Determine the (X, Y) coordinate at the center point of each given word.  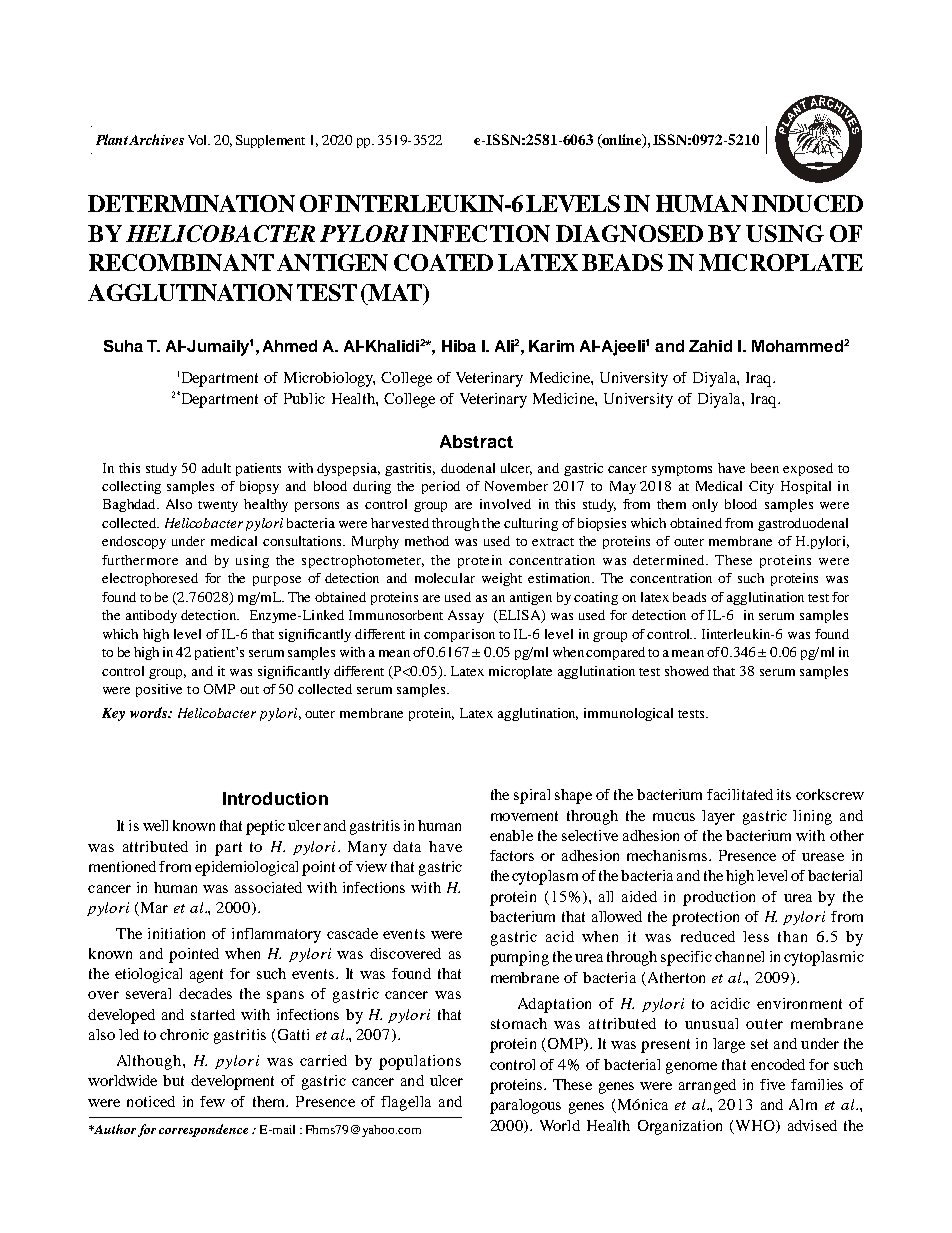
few (212, 1101)
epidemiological (246, 868)
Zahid (710, 346)
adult (216, 468)
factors (512, 855)
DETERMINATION (191, 203)
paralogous (525, 1106)
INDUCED (807, 203)
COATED (443, 262)
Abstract (476, 441)
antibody (151, 616)
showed (687, 671)
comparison (459, 635)
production (719, 898)
